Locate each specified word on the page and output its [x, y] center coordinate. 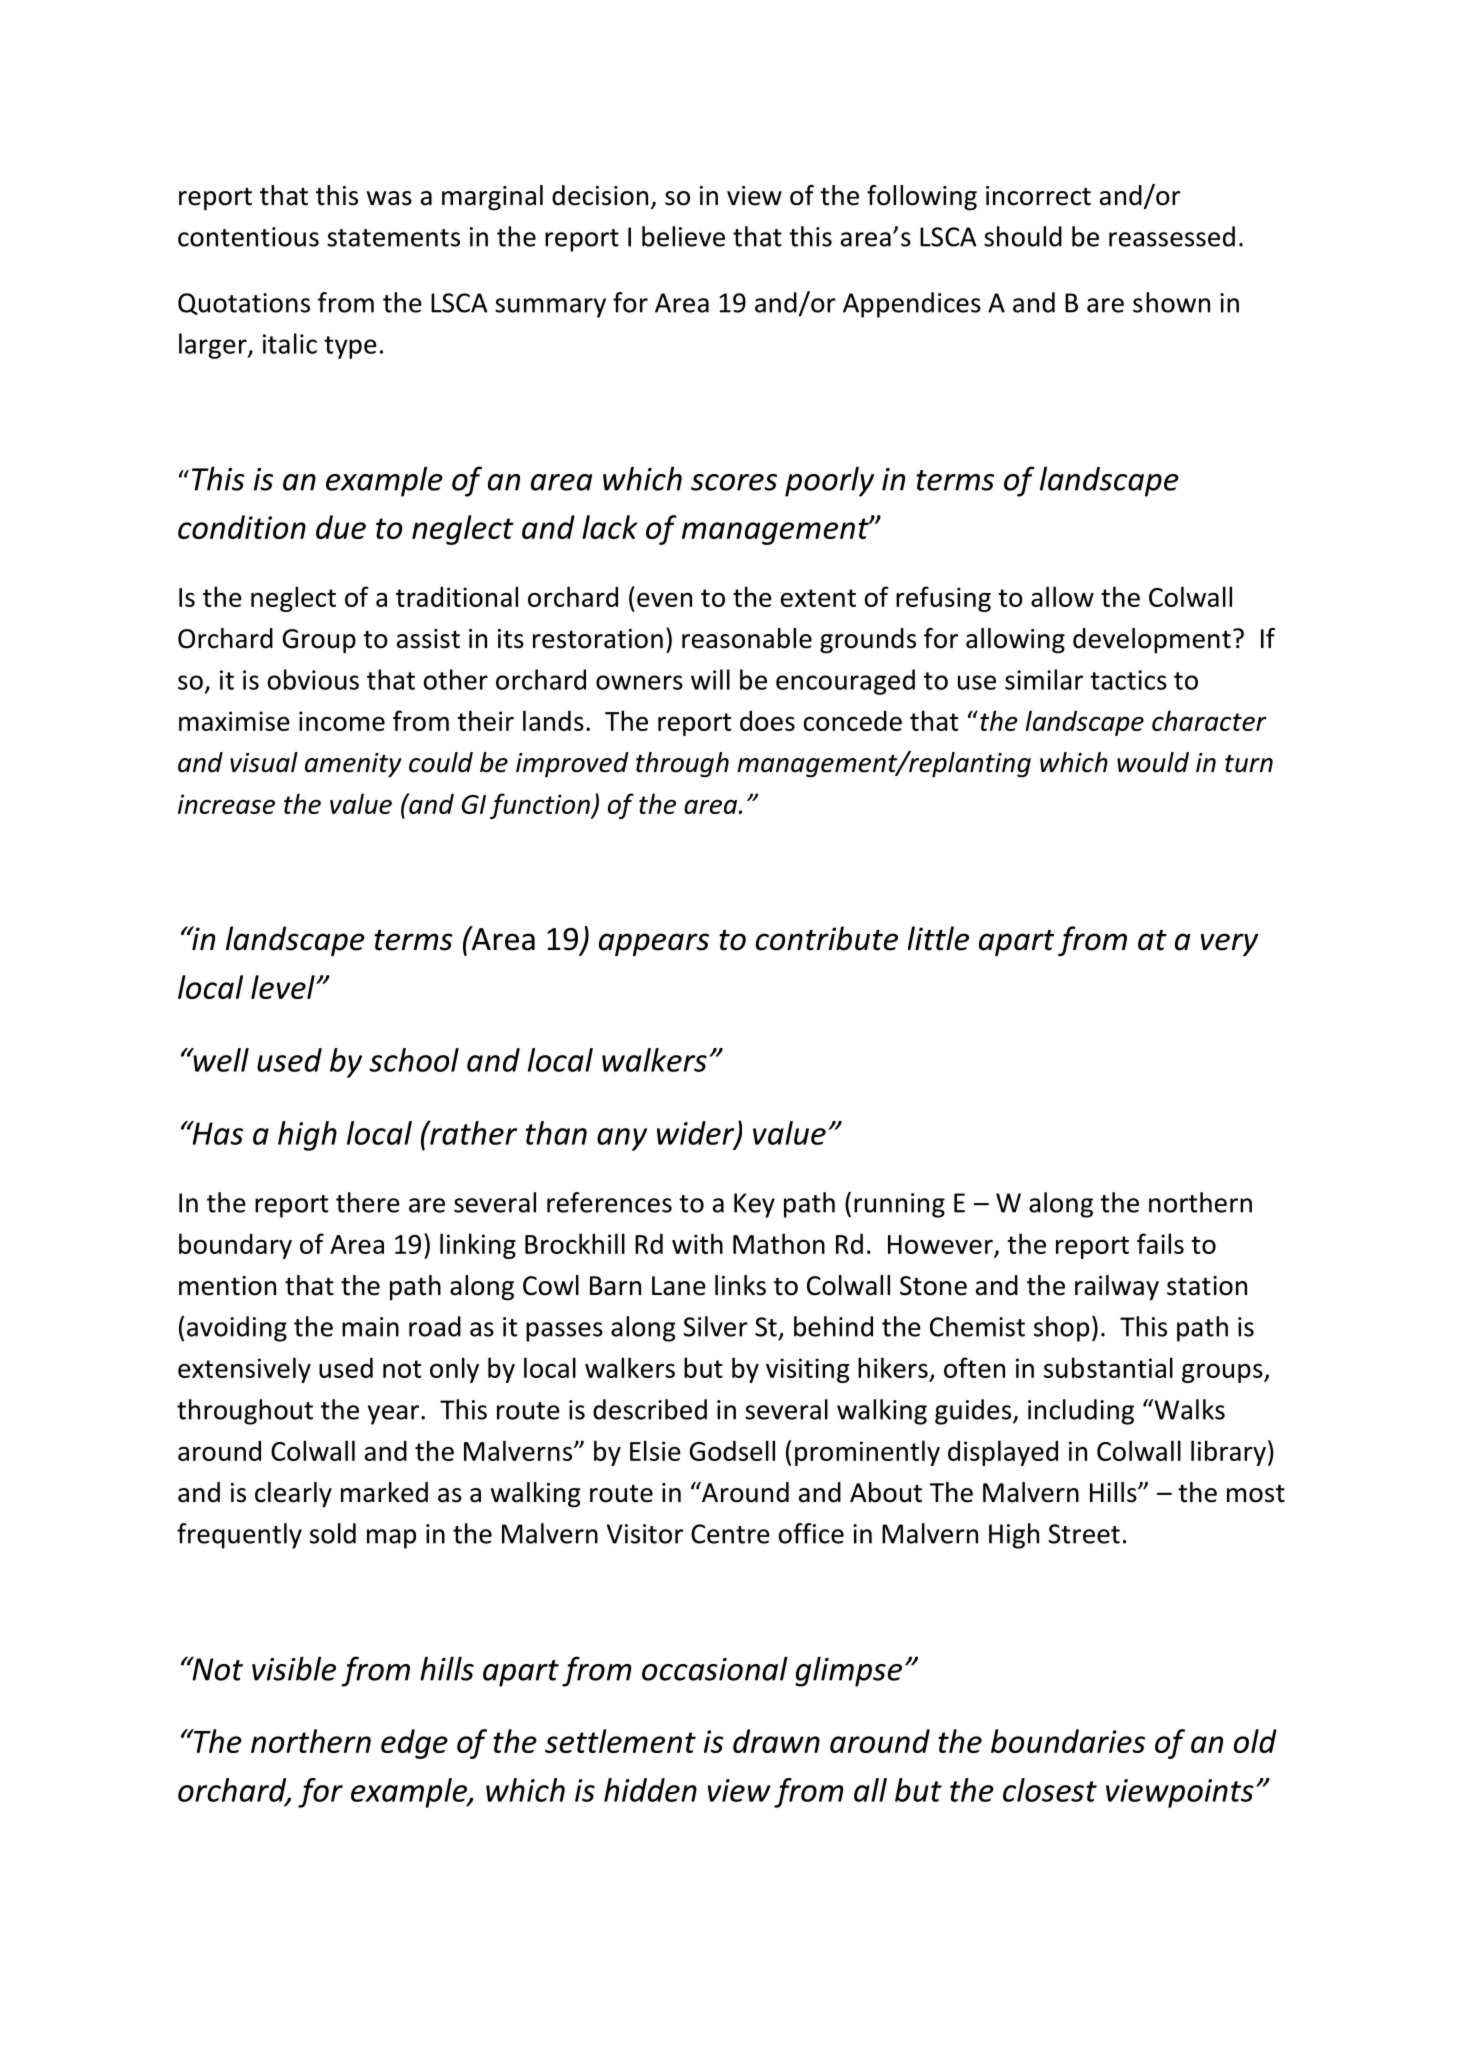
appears [654, 944]
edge [414, 1744]
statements [393, 238]
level [284, 987]
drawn [776, 1741]
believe [683, 236]
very [1229, 944]
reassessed [1172, 236]
